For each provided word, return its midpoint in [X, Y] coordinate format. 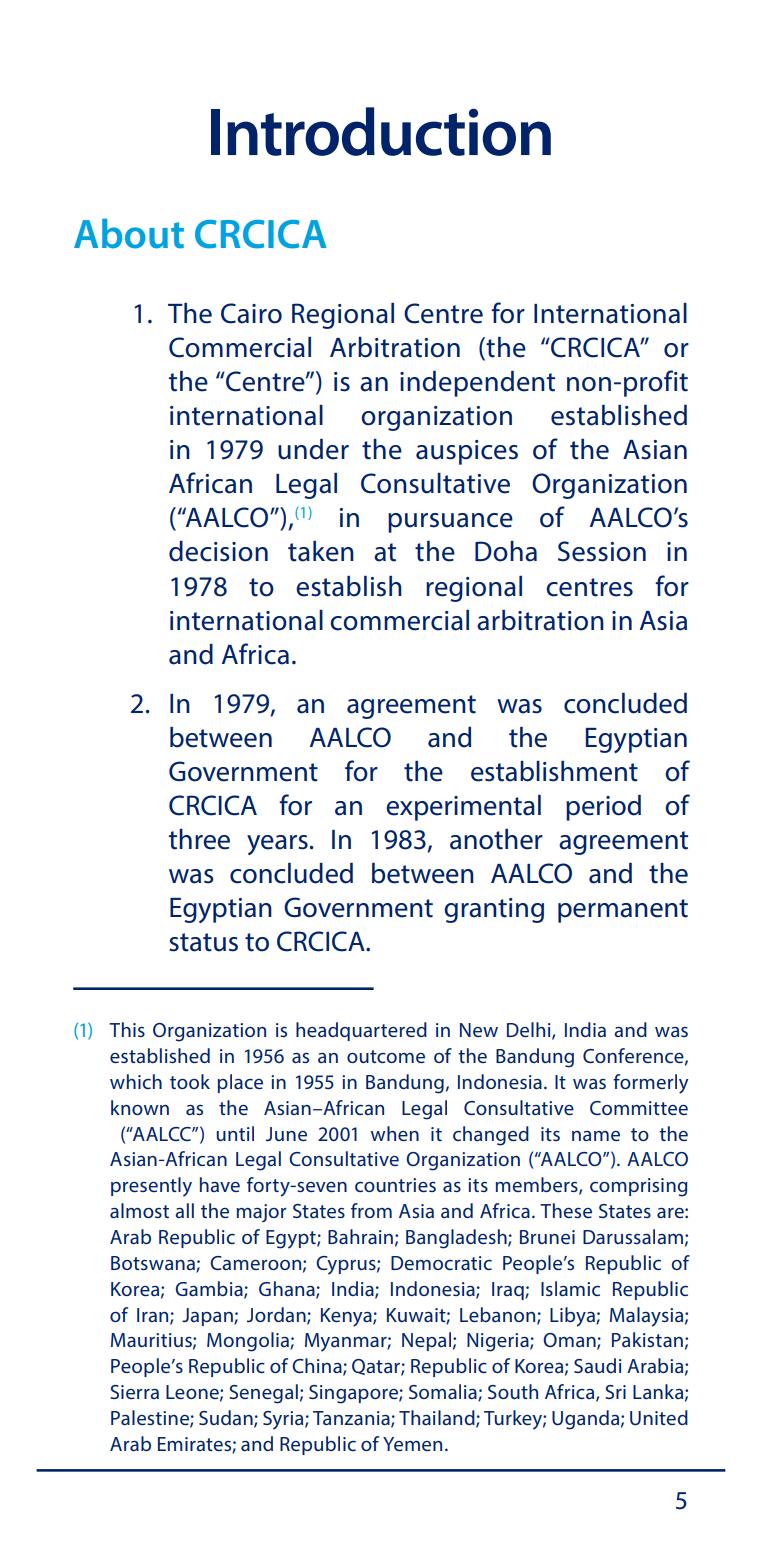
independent [477, 384]
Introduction [381, 131]
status [203, 942]
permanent [623, 911]
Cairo [251, 313]
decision [218, 551]
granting [494, 910]
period [603, 808]
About [129, 233]
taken [321, 551]
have [220, 1184]
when [395, 1133]
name [596, 1136]
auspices [467, 452]
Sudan [227, 1419]
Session [602, 551]
